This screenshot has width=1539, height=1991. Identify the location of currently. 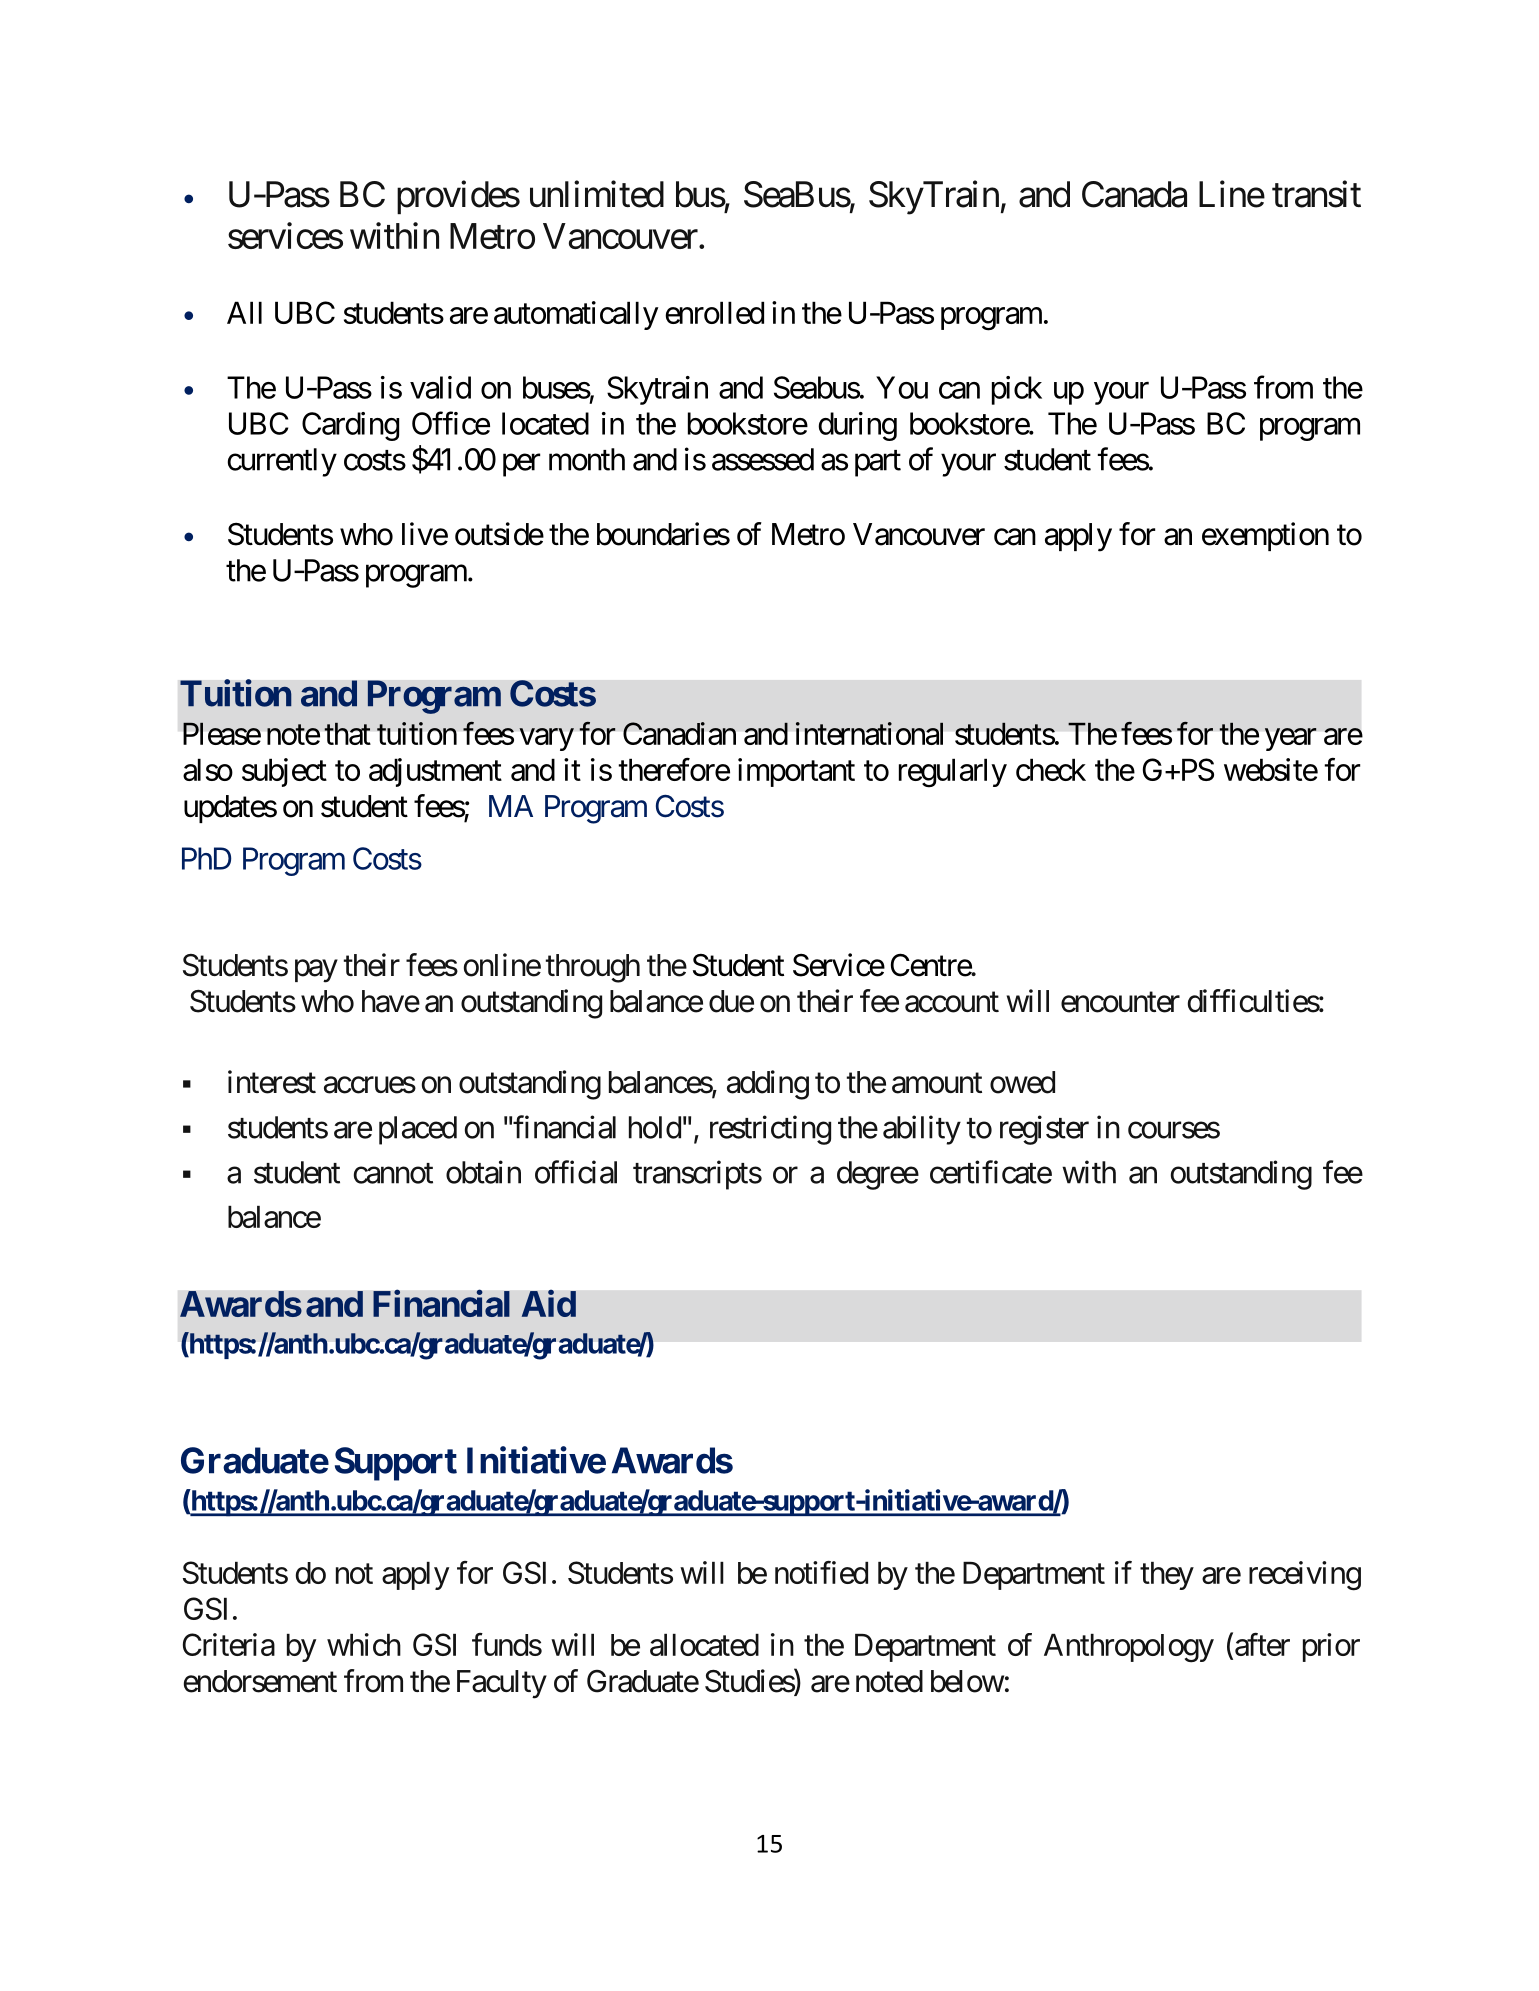
(282, 462).
